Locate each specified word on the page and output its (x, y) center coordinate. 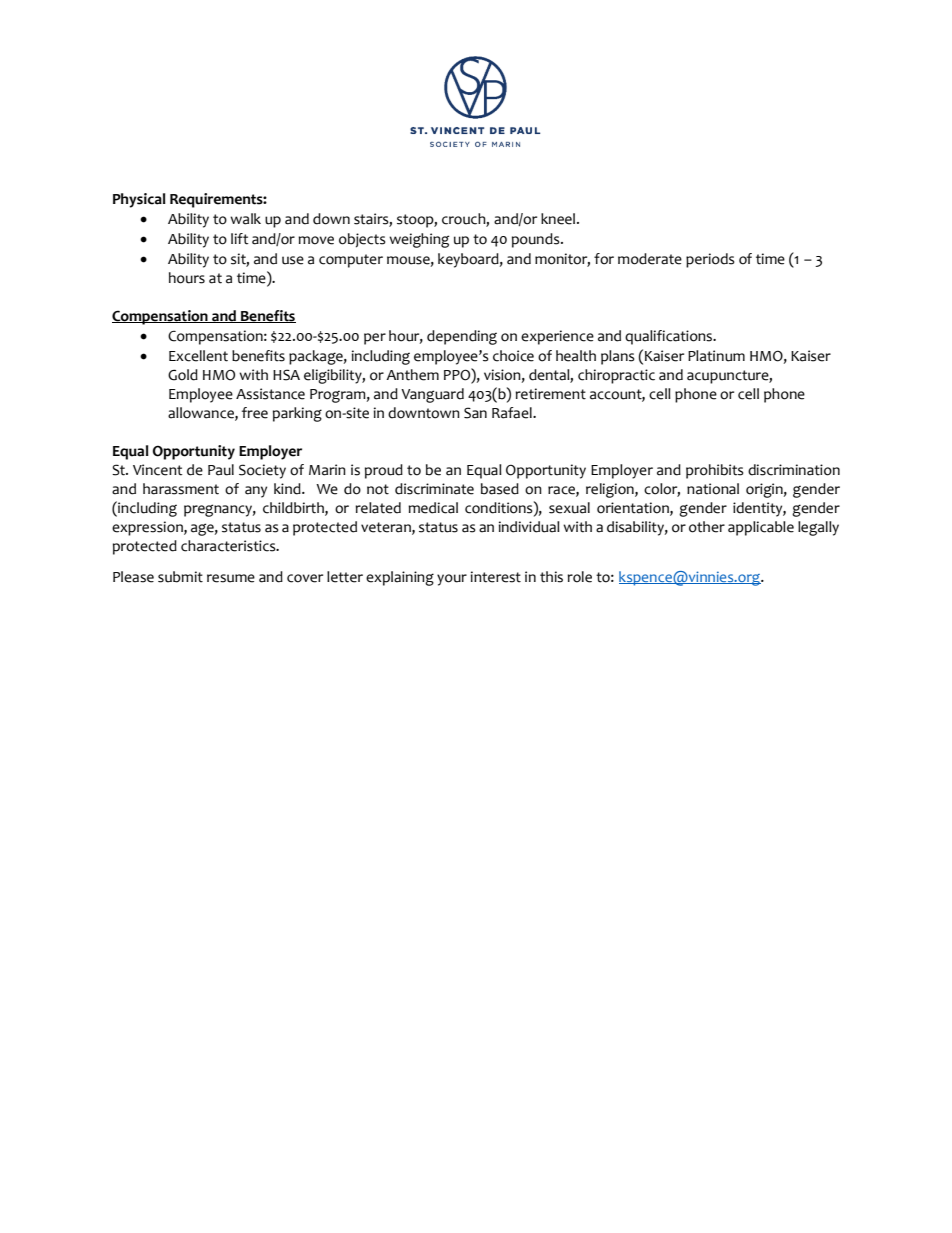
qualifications (669, 337)
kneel (559, 219)
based (500, 489)
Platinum (716, 356)
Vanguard (432, 395)
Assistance (270, 394)
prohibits (715, 471)
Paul (221, 470)
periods (710, 260)
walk (245, 219)
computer (351, 261)
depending (462, 337)
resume (231, 578)
